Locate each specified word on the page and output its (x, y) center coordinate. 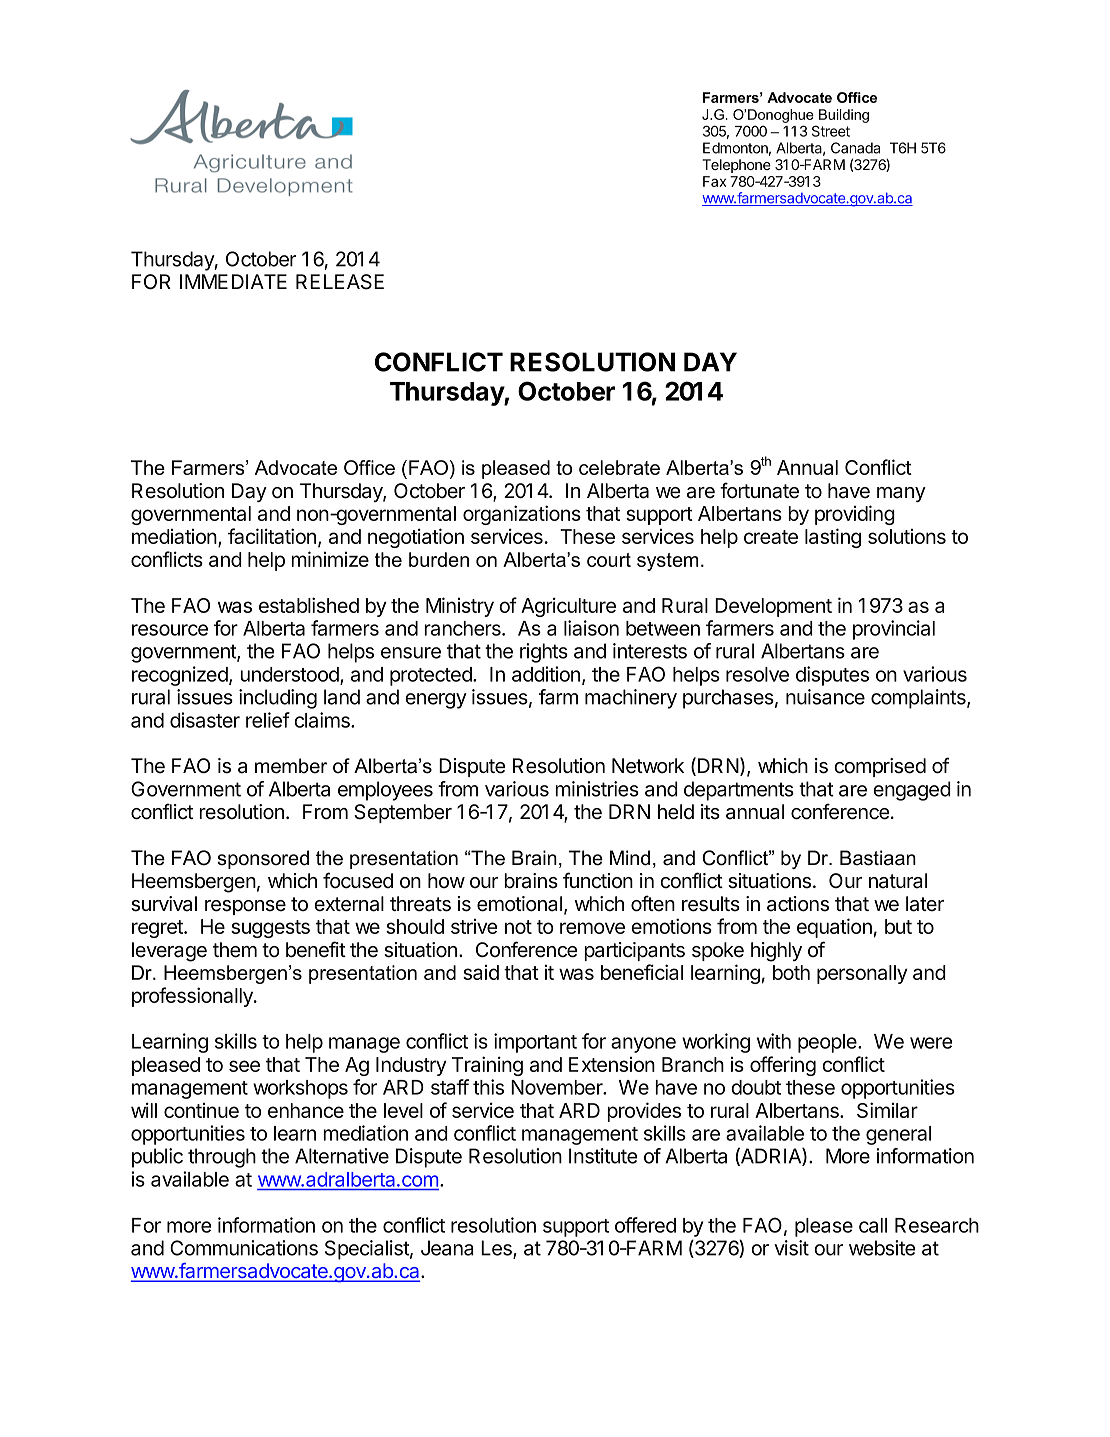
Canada (855, 148)
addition (546, 674)
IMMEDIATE (233, 281)
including (278, 699)
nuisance (825, 697)
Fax (714, 181)
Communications (244, 1248)
